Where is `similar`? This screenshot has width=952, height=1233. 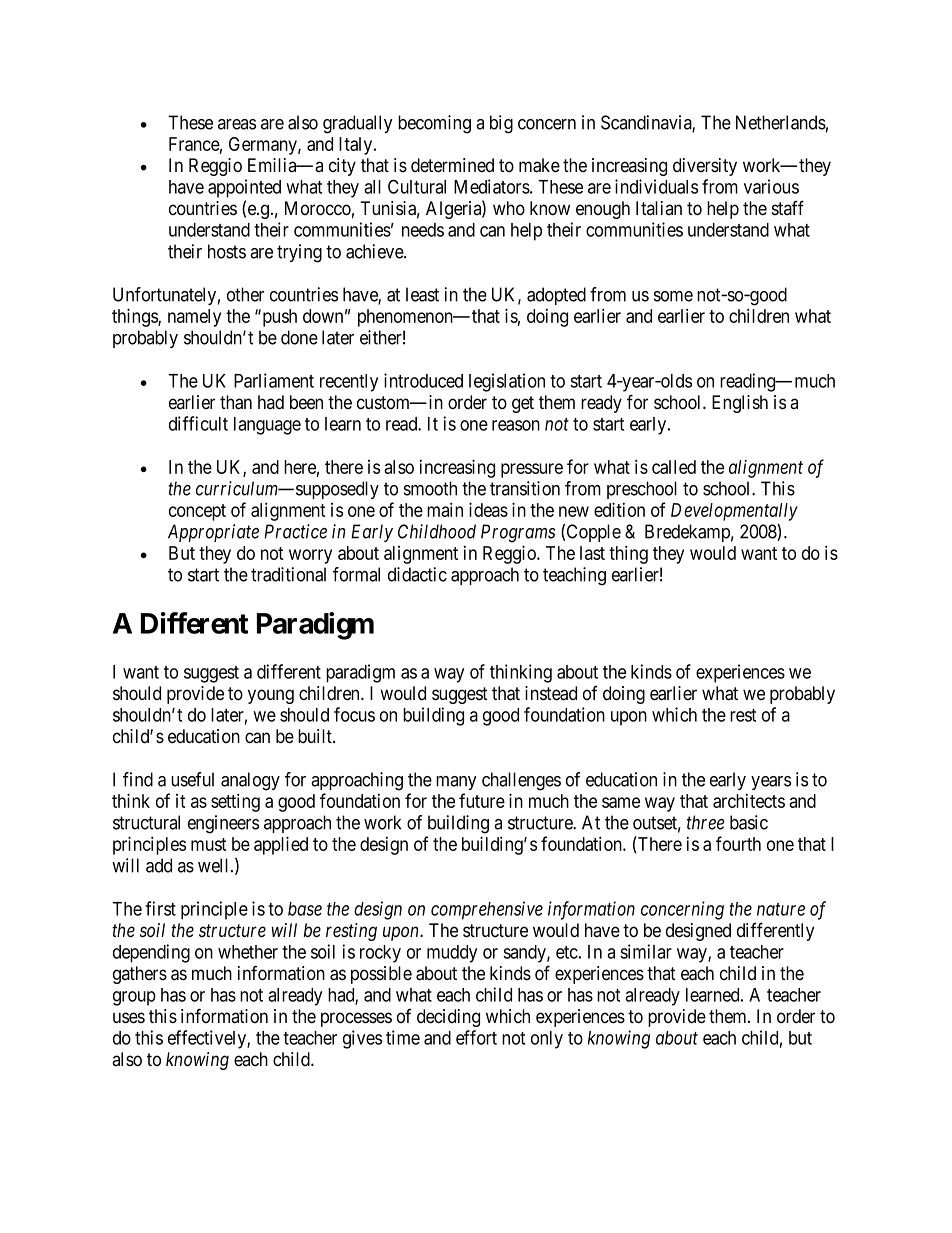
similar is located at coordinates (646, 951).
